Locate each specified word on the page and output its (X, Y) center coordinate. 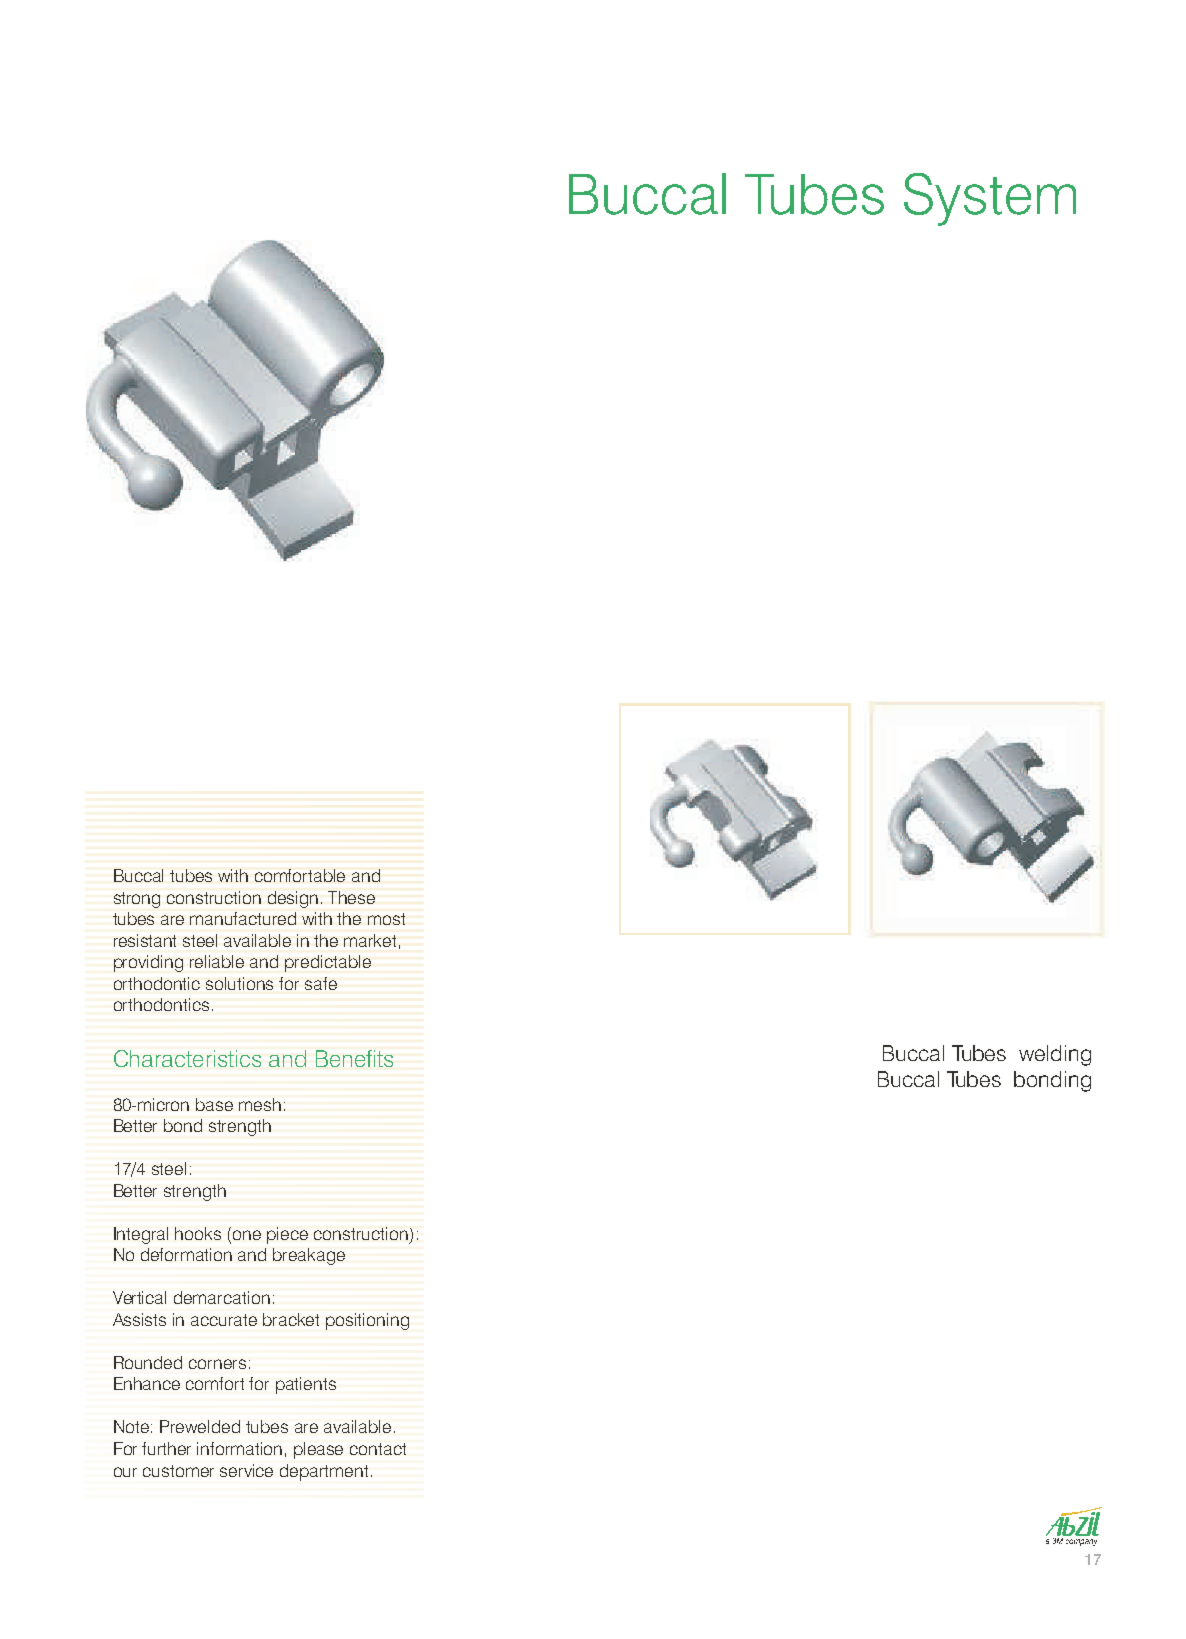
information (239, 1448)
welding (1055, 1055)
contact (378, 1449)
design (293, 899)
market (370, 940)
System (990, 199)
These (351, 897)
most (386, 919)
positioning (367, 1321)
